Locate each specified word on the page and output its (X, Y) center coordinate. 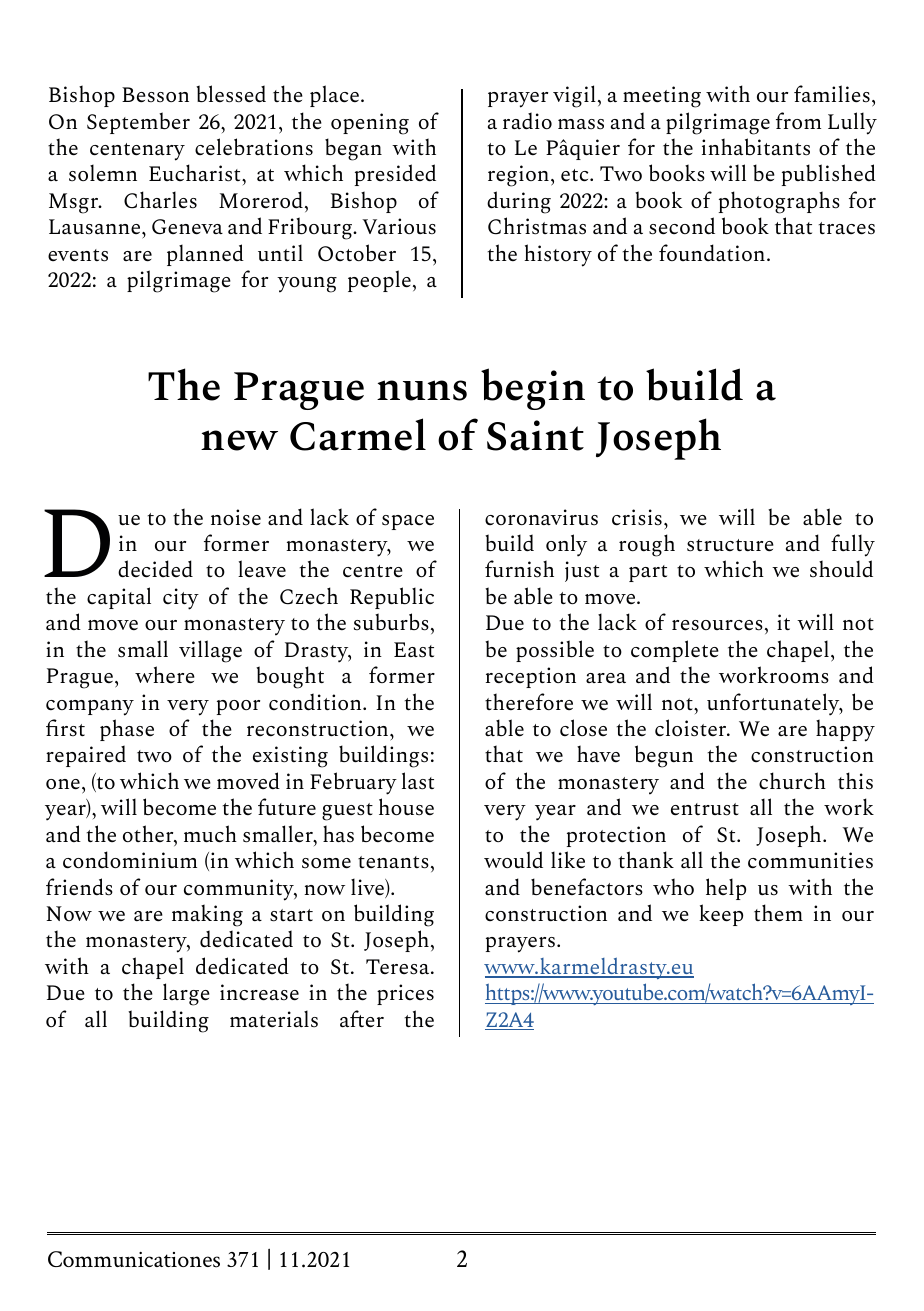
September (138, 123)
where (165, 675)
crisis (637, 517)
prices (405, 994)
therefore (529, 701)
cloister (692, 728)
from (798, 120)
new (239, 440)
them (778, 913)
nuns (422, 390)
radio (527, 121)
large (186, 994)
